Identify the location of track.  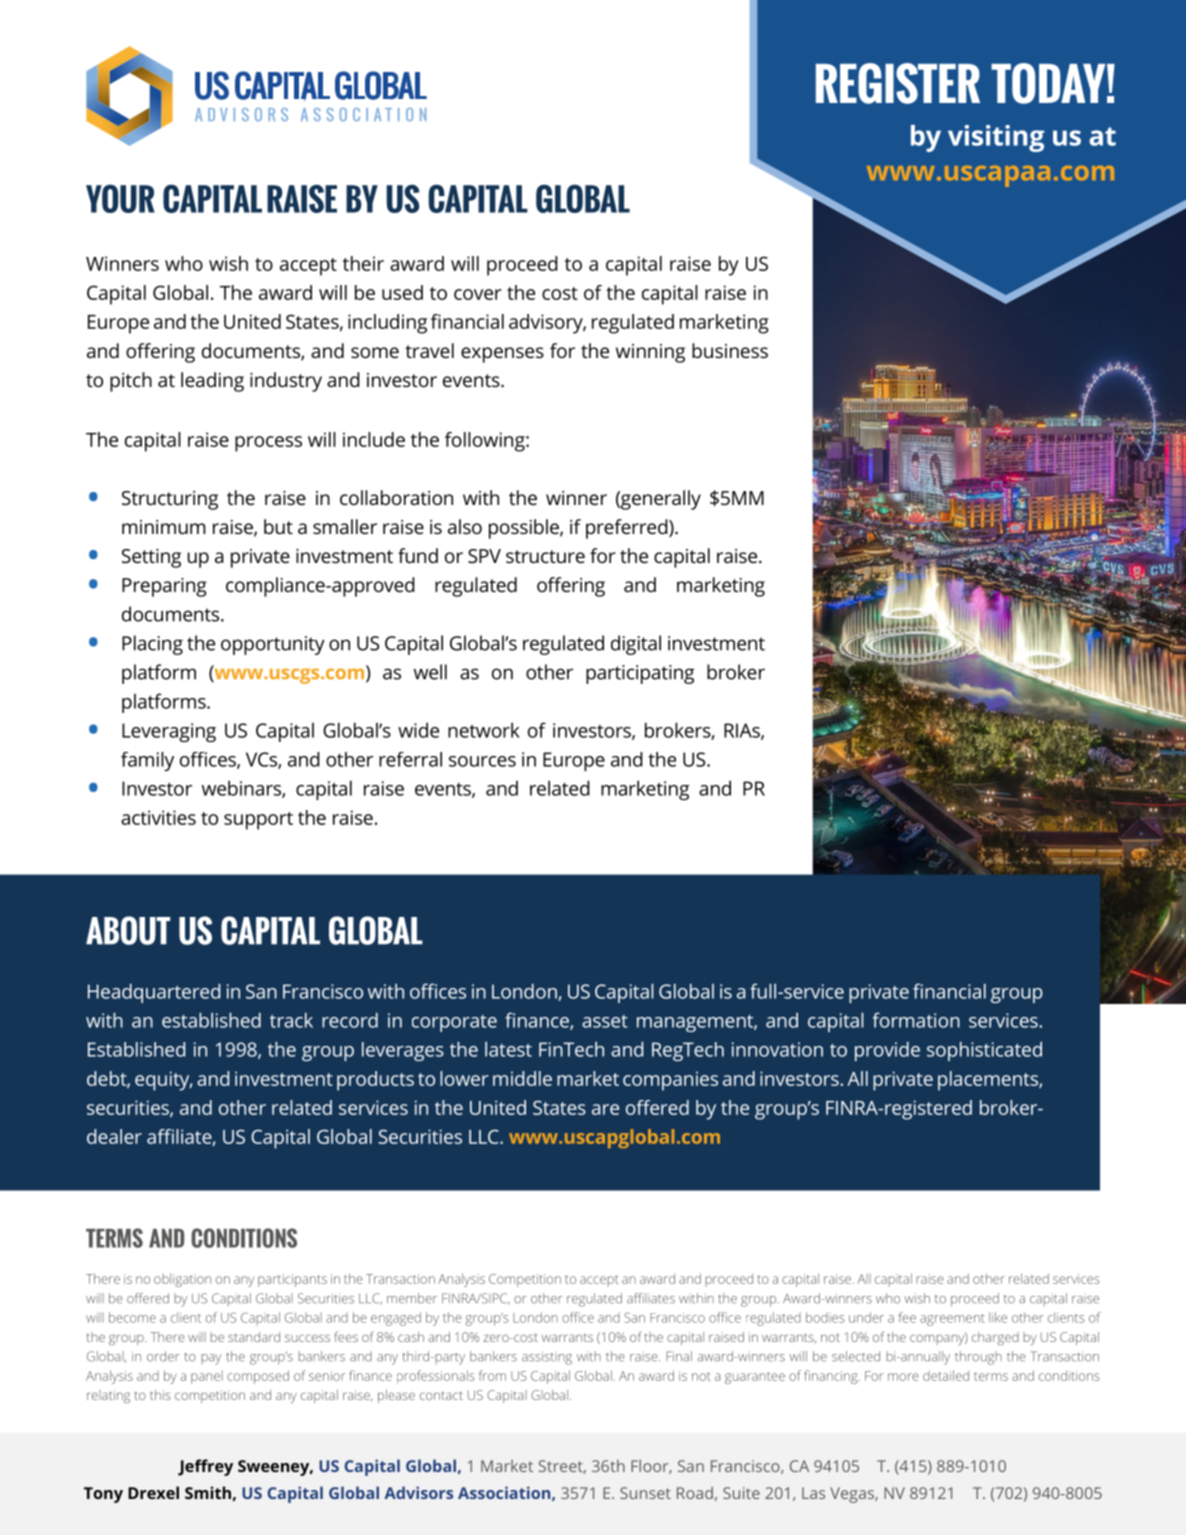
(291, 1020).
